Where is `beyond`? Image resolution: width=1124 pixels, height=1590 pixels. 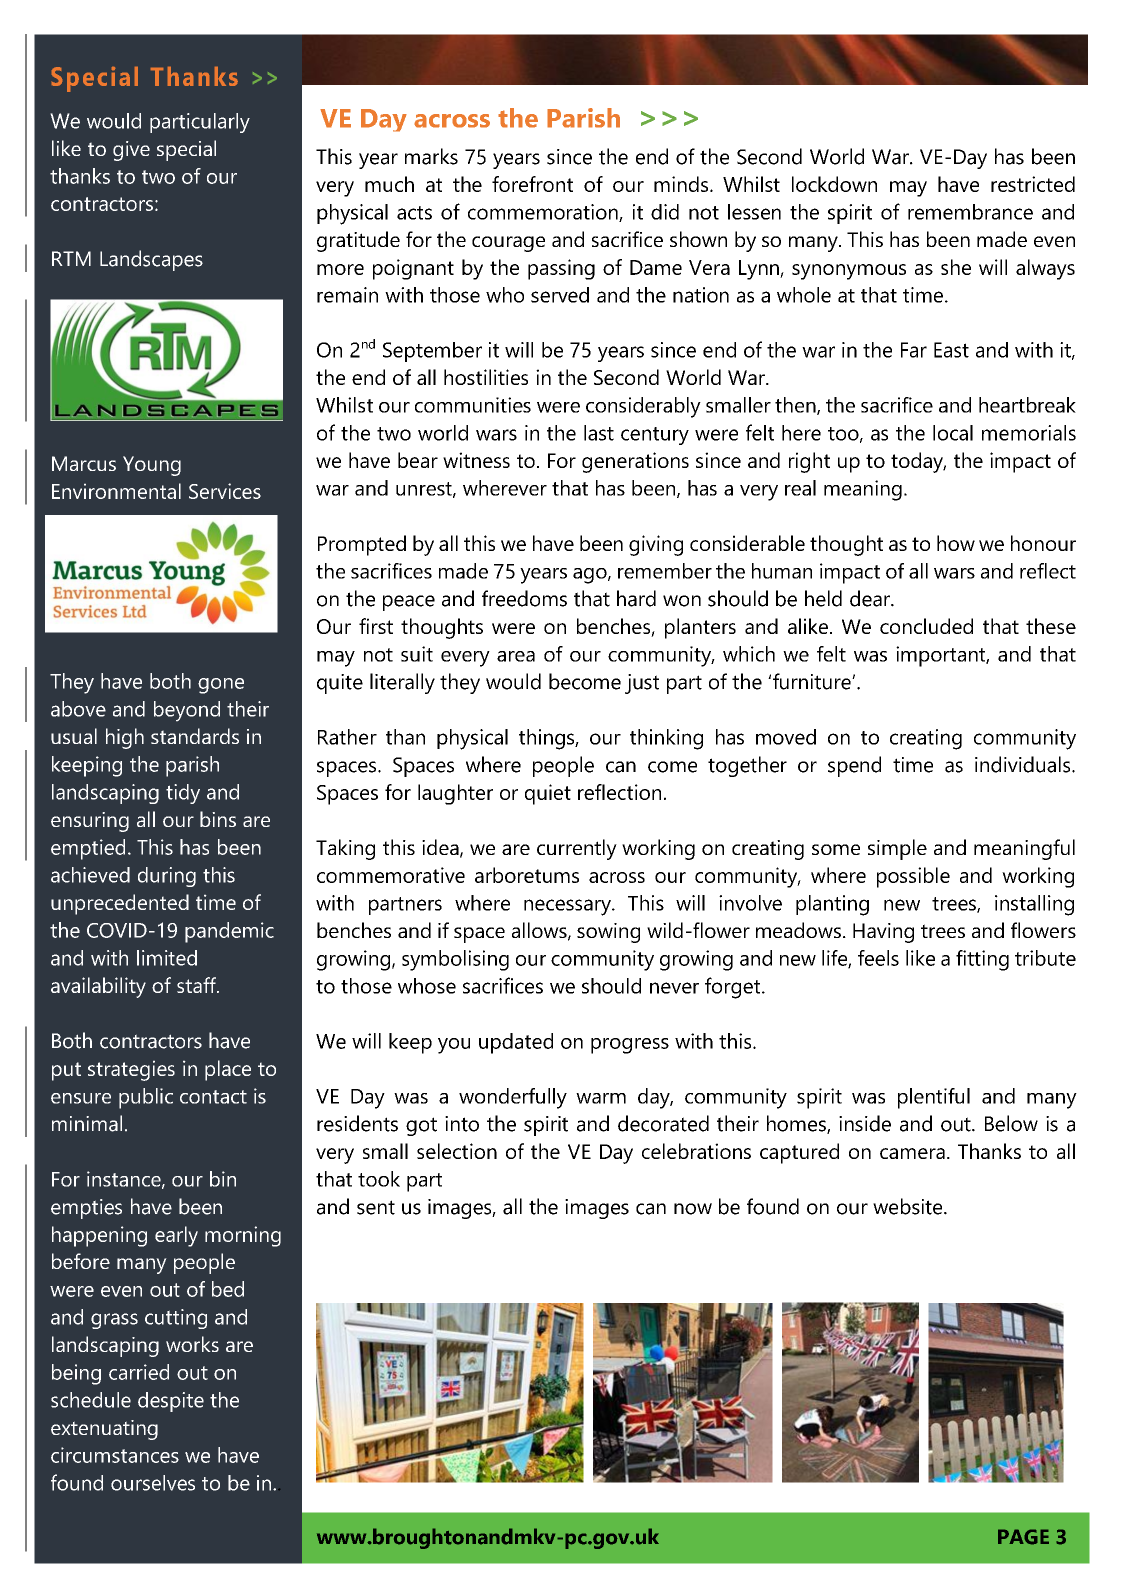
beyond is located at coordinates (187, 711).
